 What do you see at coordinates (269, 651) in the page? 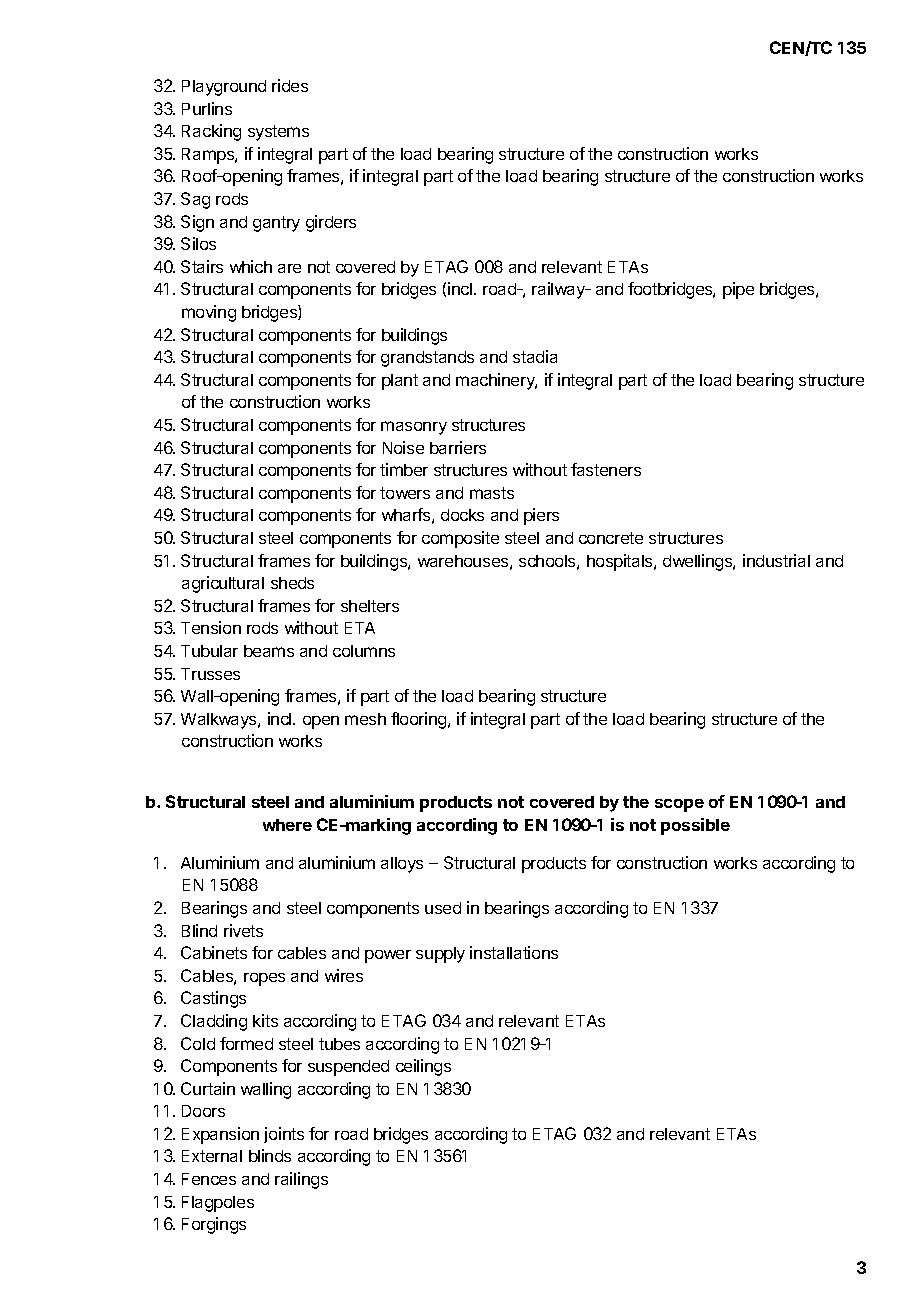
I see `beams` at bounding box center [269, 651].
